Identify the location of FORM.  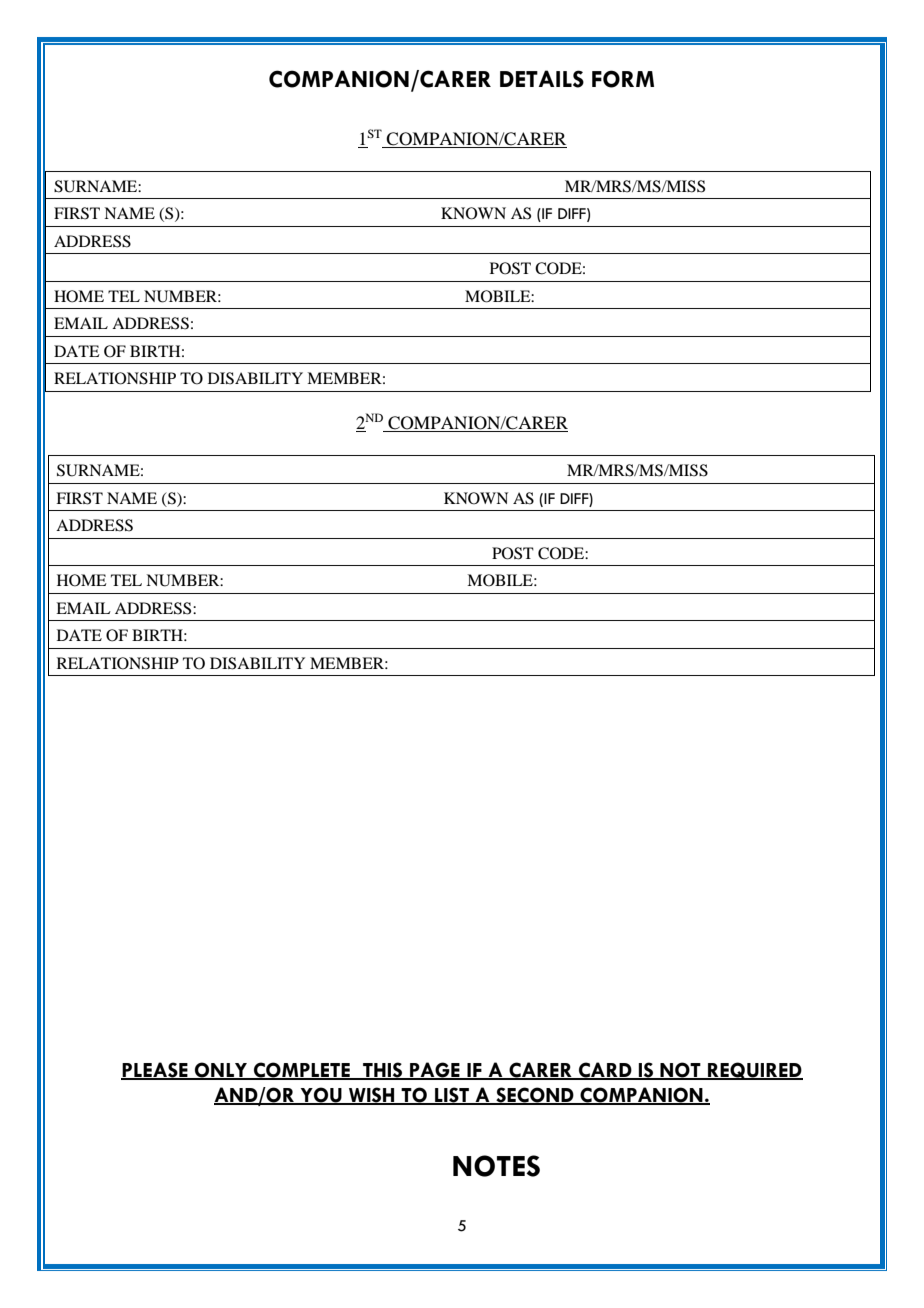
(623, 79).
